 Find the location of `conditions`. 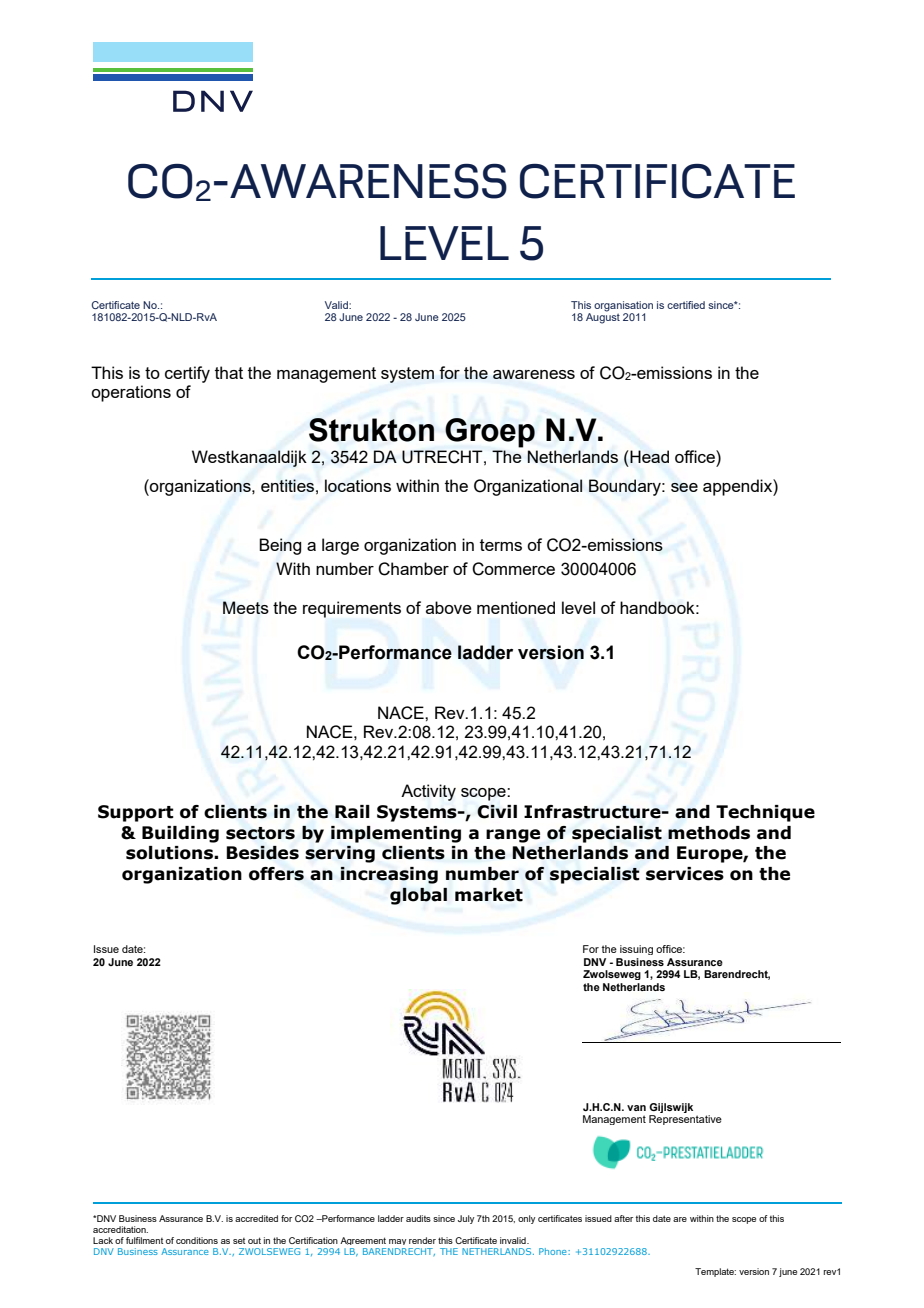

conditions is located at coordinates (197, 1240).
